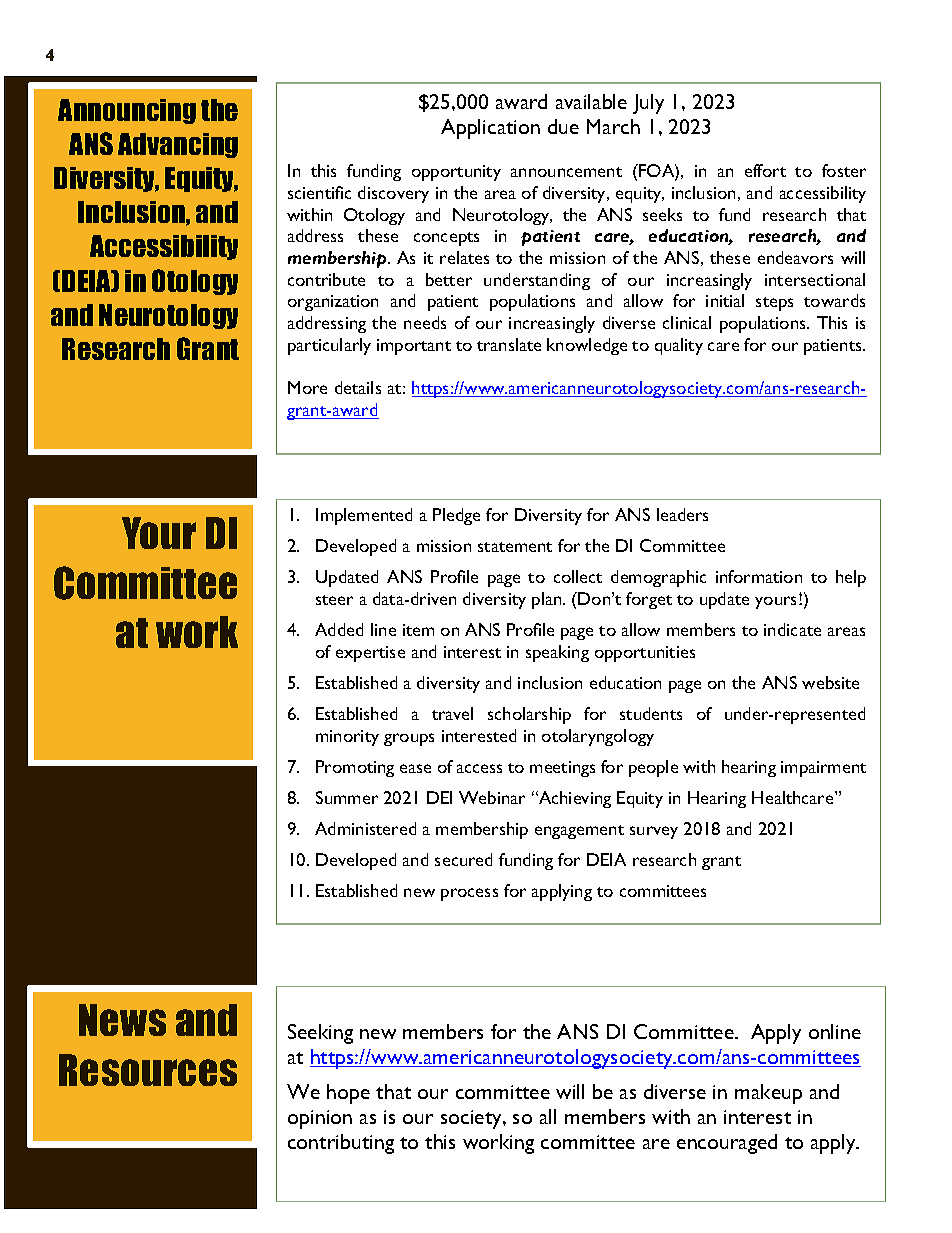 The height and width of the page is (1233, 952). I want to click on effort, so click(765, 170).
